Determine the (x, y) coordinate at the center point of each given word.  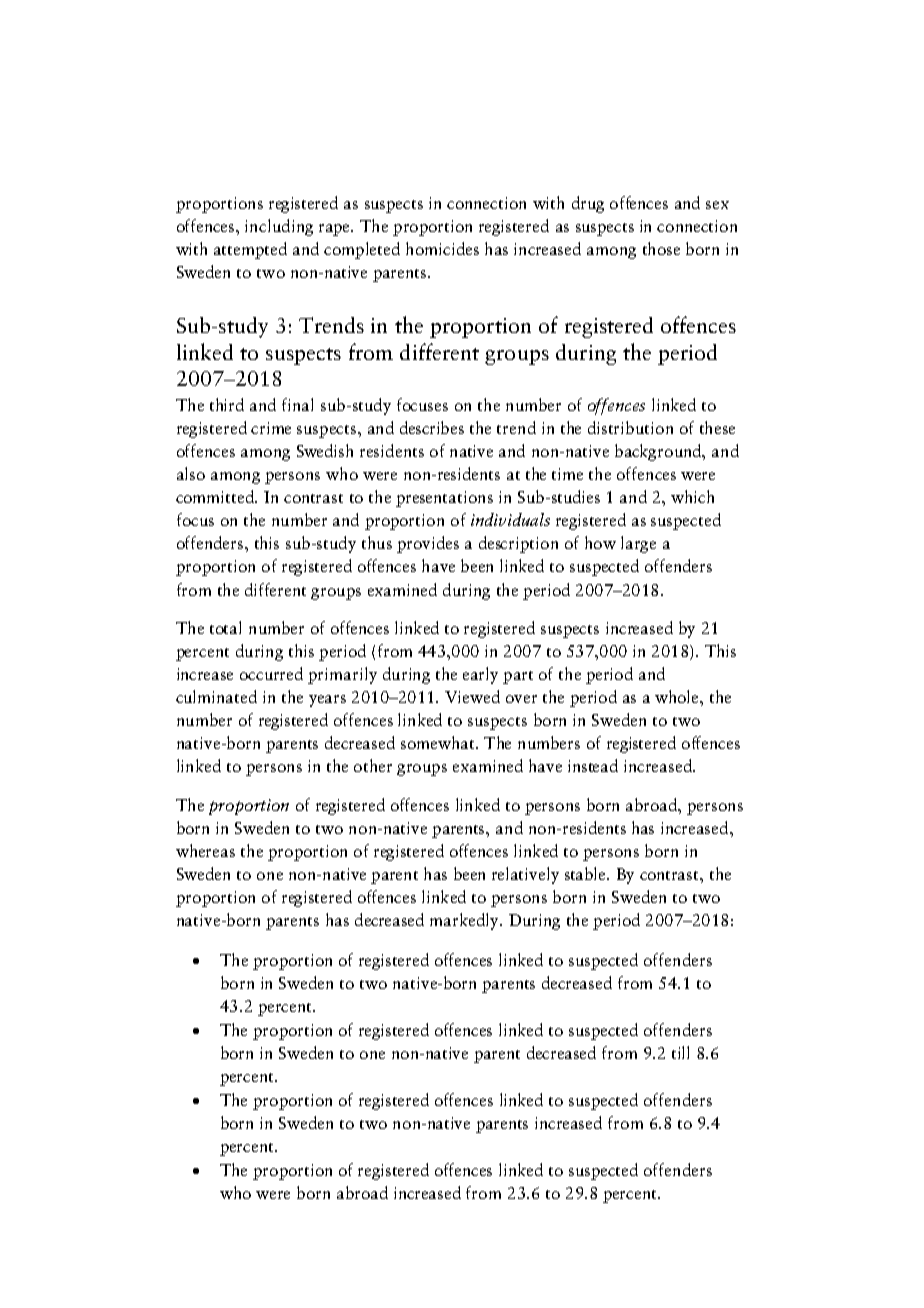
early (480, 675)
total (225, 627)
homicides (442, 248)
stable (586, 873)
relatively (525, 875)
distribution (630, 427)
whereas (205, 850)
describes (432, 427)
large (638, 544)
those (661, 248)
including (279, 227)
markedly (465, 921)
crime (271, 428)
